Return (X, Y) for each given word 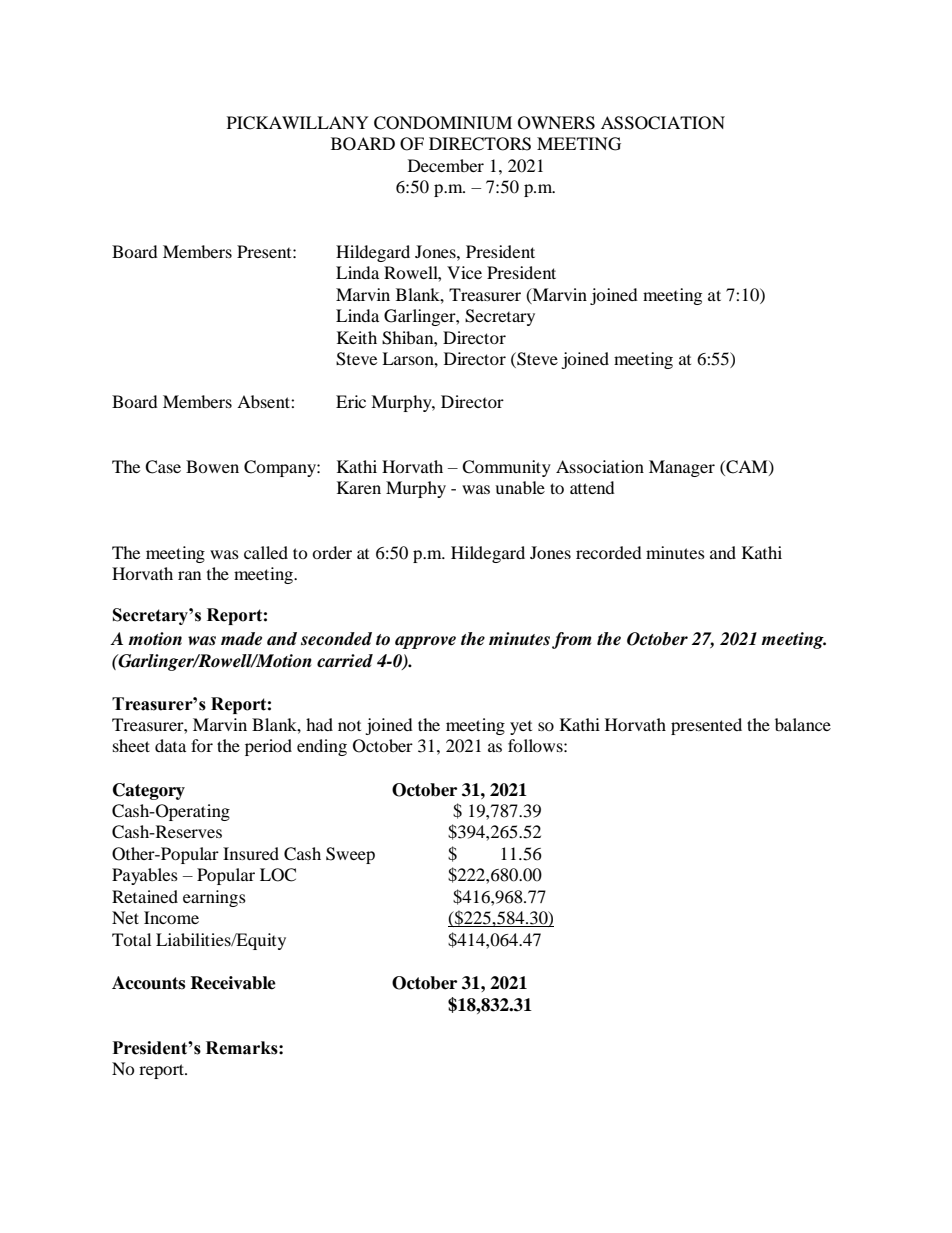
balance (803, 724)
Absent (264, 401)
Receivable (233, 983)
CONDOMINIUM (443, 123)
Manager (682, 468)
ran (189, 575)
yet (521, 728)
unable (520, 487)
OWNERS (556, 123)
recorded (609, 552)
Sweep (350, 855)
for (202, 745)
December (446, 165)
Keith (357, 337)
